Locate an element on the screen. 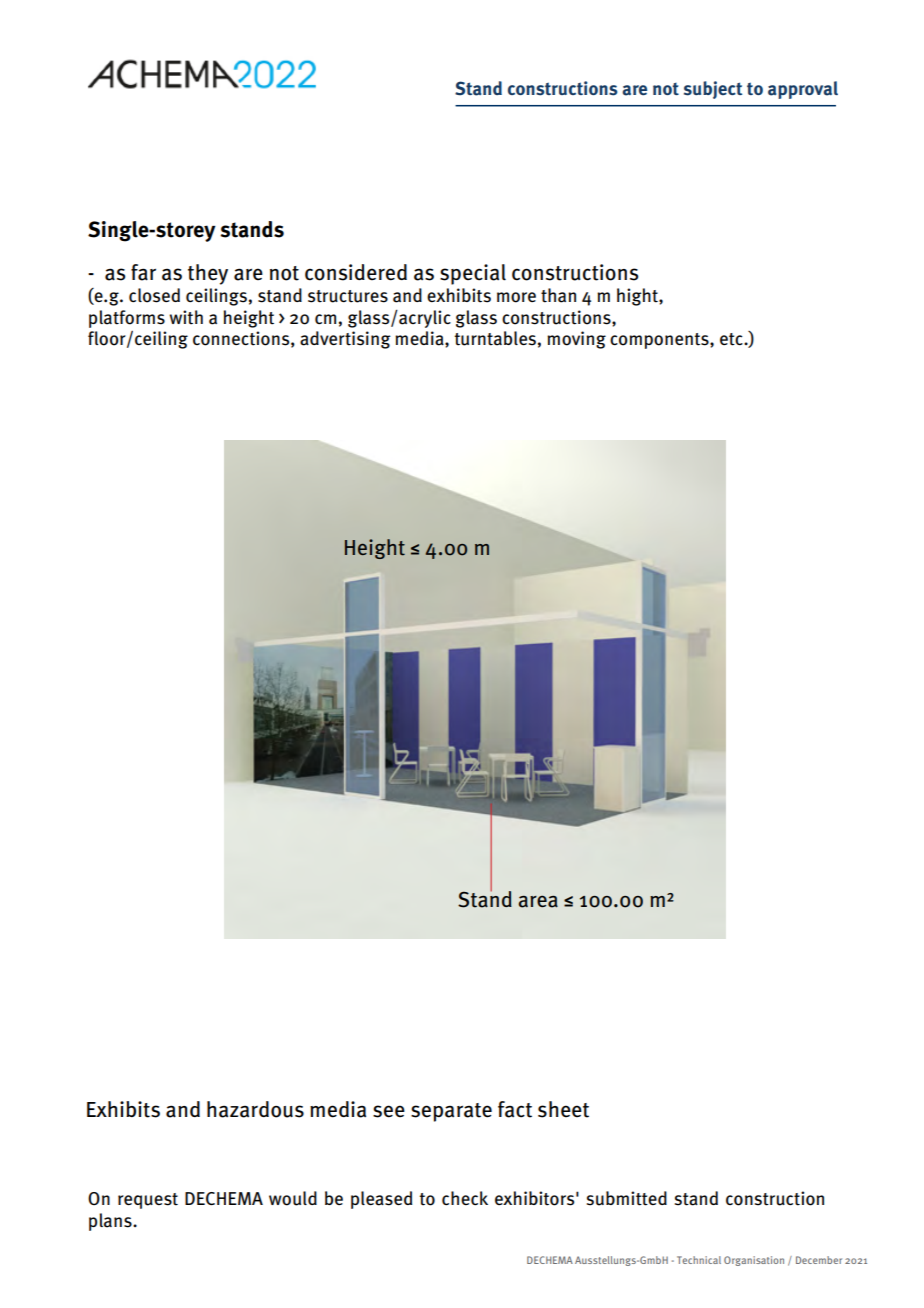 The width and height of the screenshot is (924, 1308). components is located at coordinates (660, 341).
